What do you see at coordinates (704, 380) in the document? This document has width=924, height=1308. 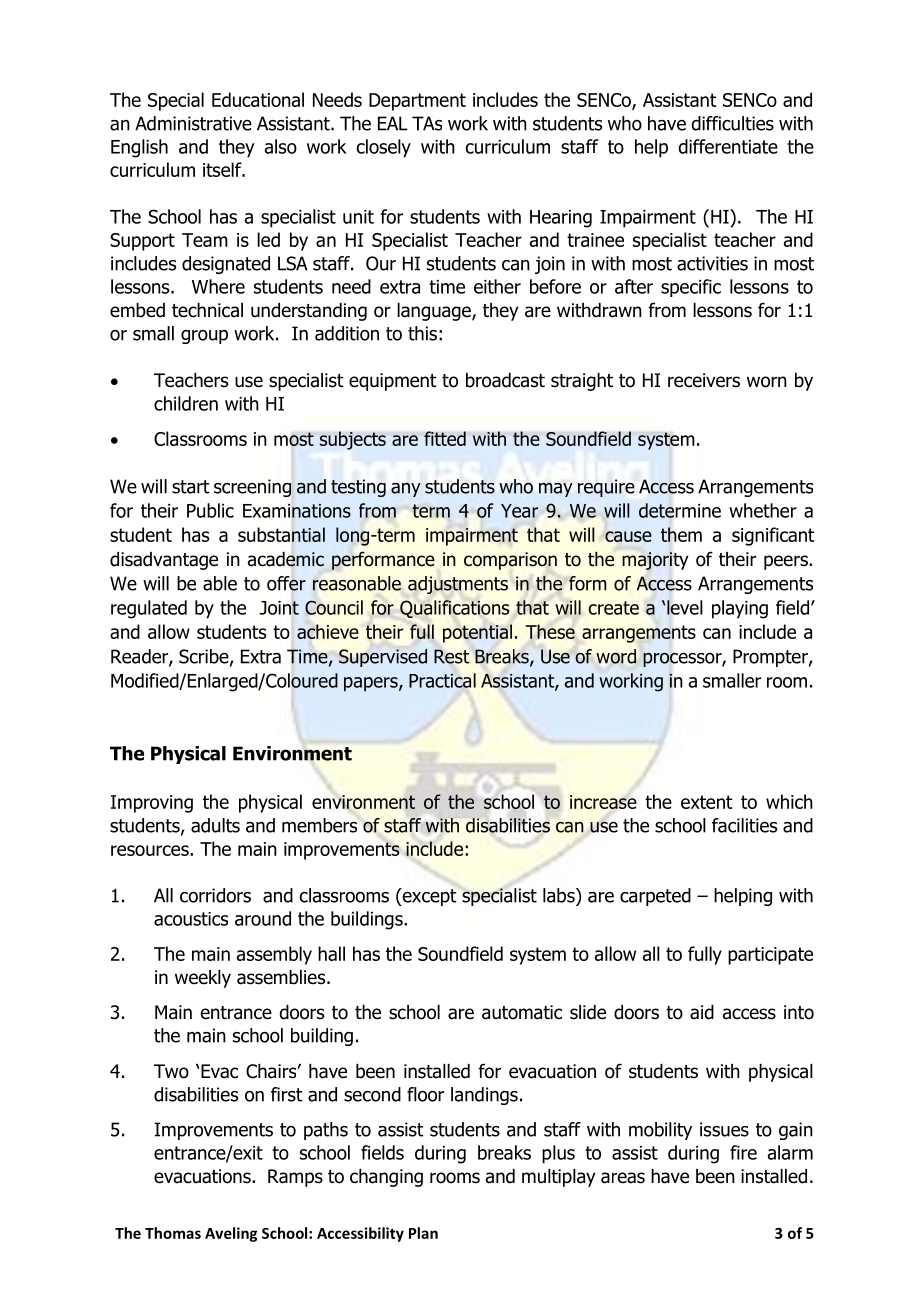 I see `receivers` at bounding box center [704, 380].
